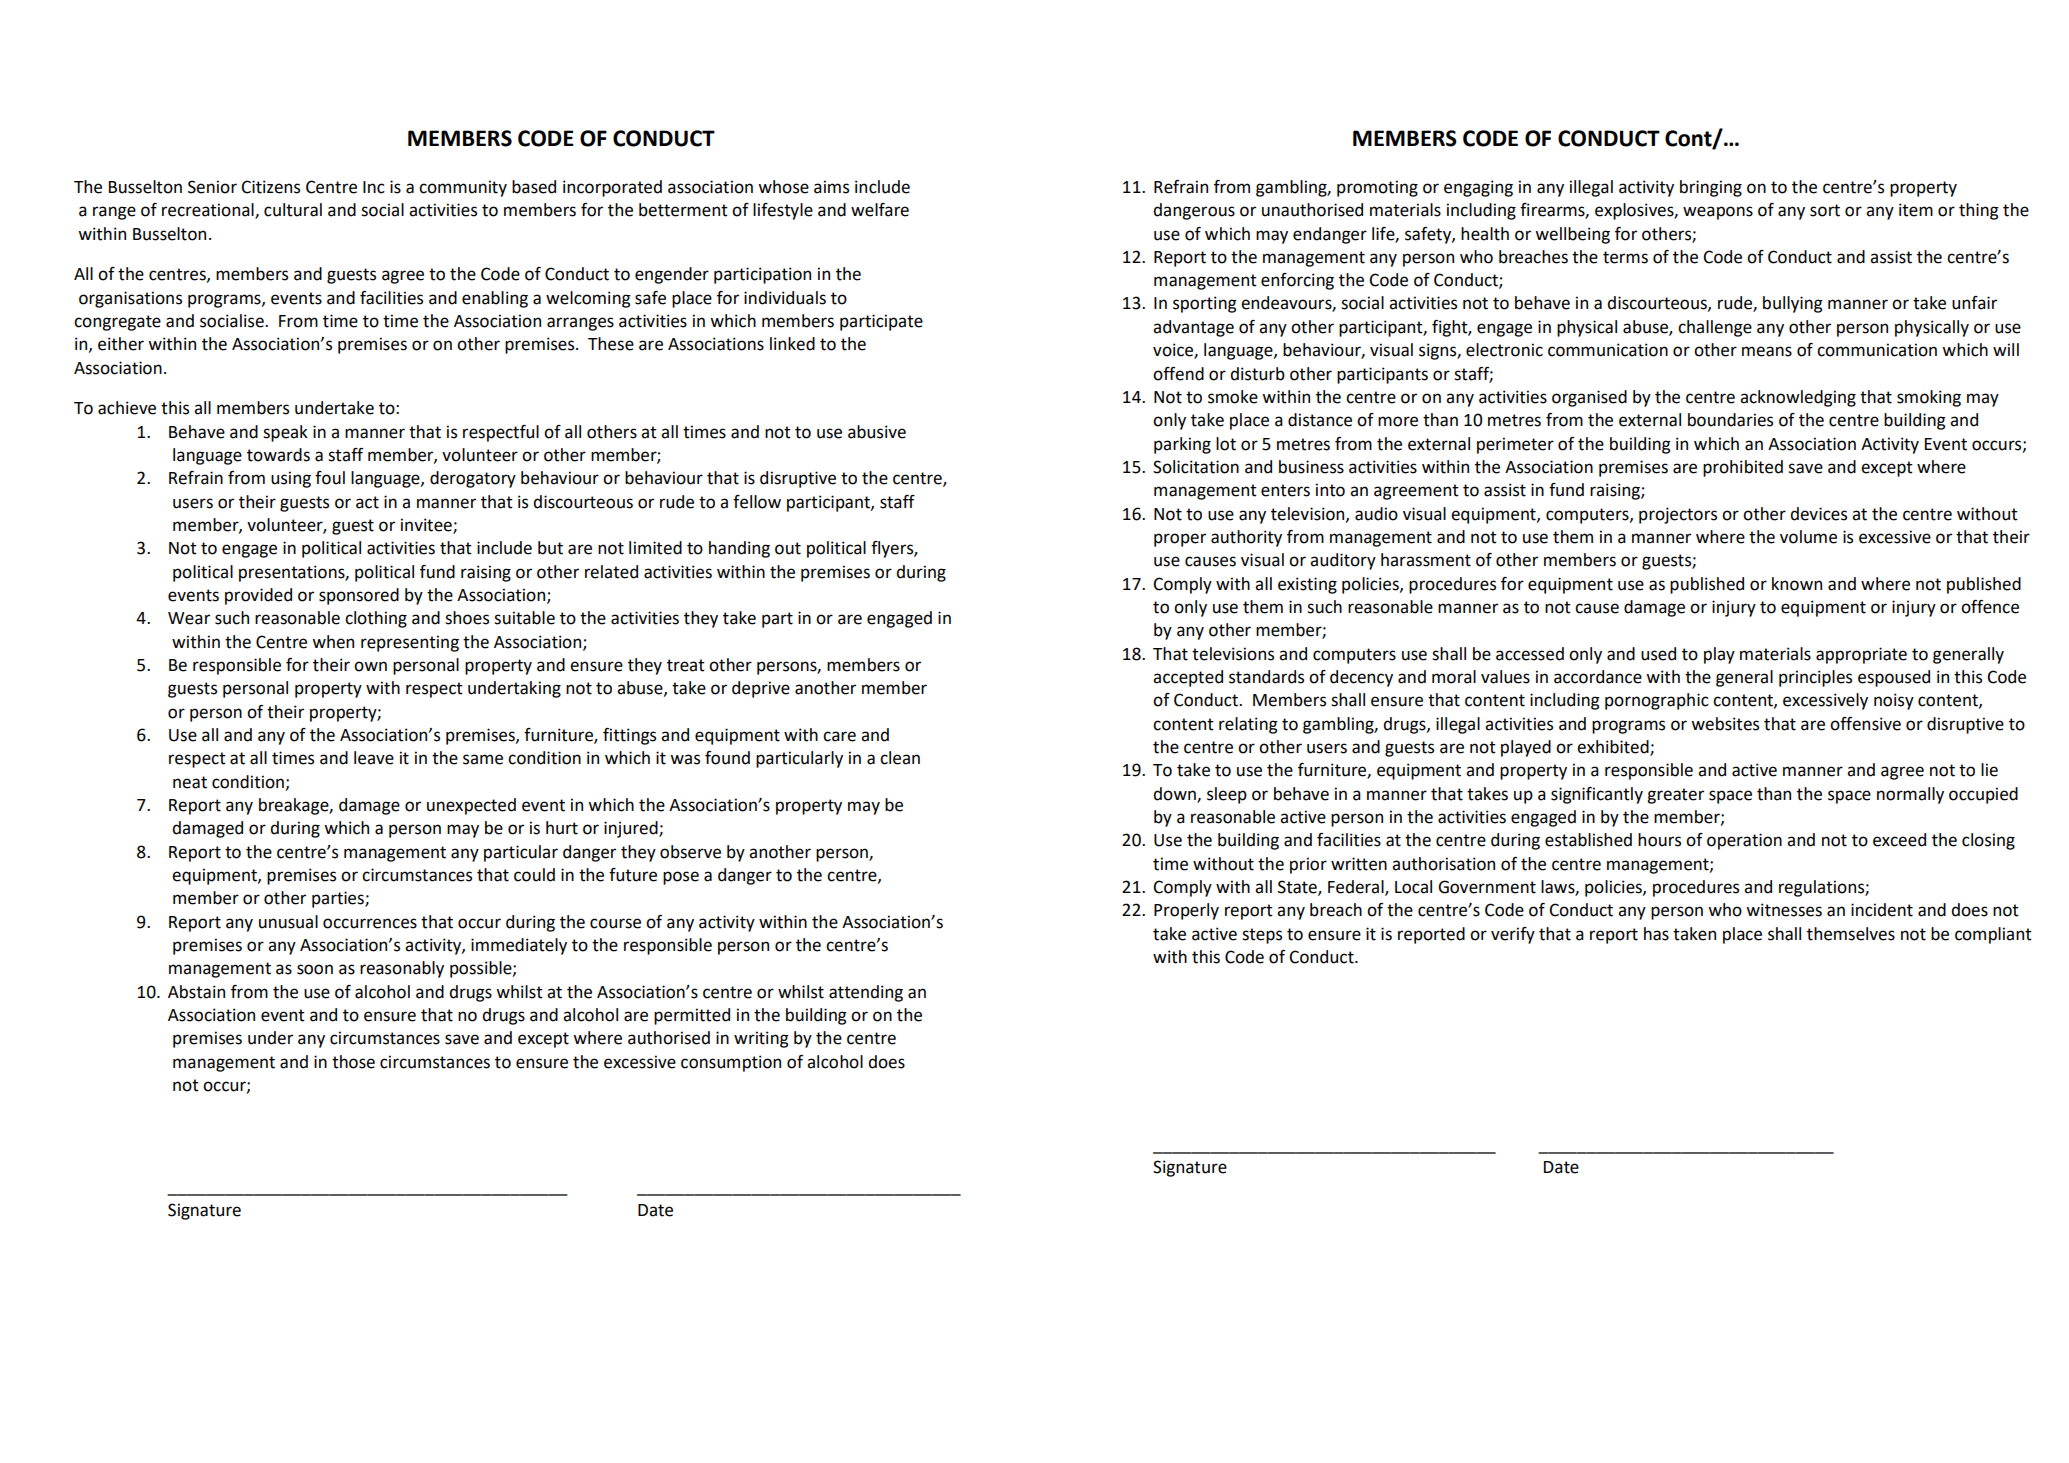 Image resolution: width=2069 pixels, height=1463 pixels. What do you see at coordinates (866, 993) in the image?
I see `attending` at bounding box center [866, 993].
